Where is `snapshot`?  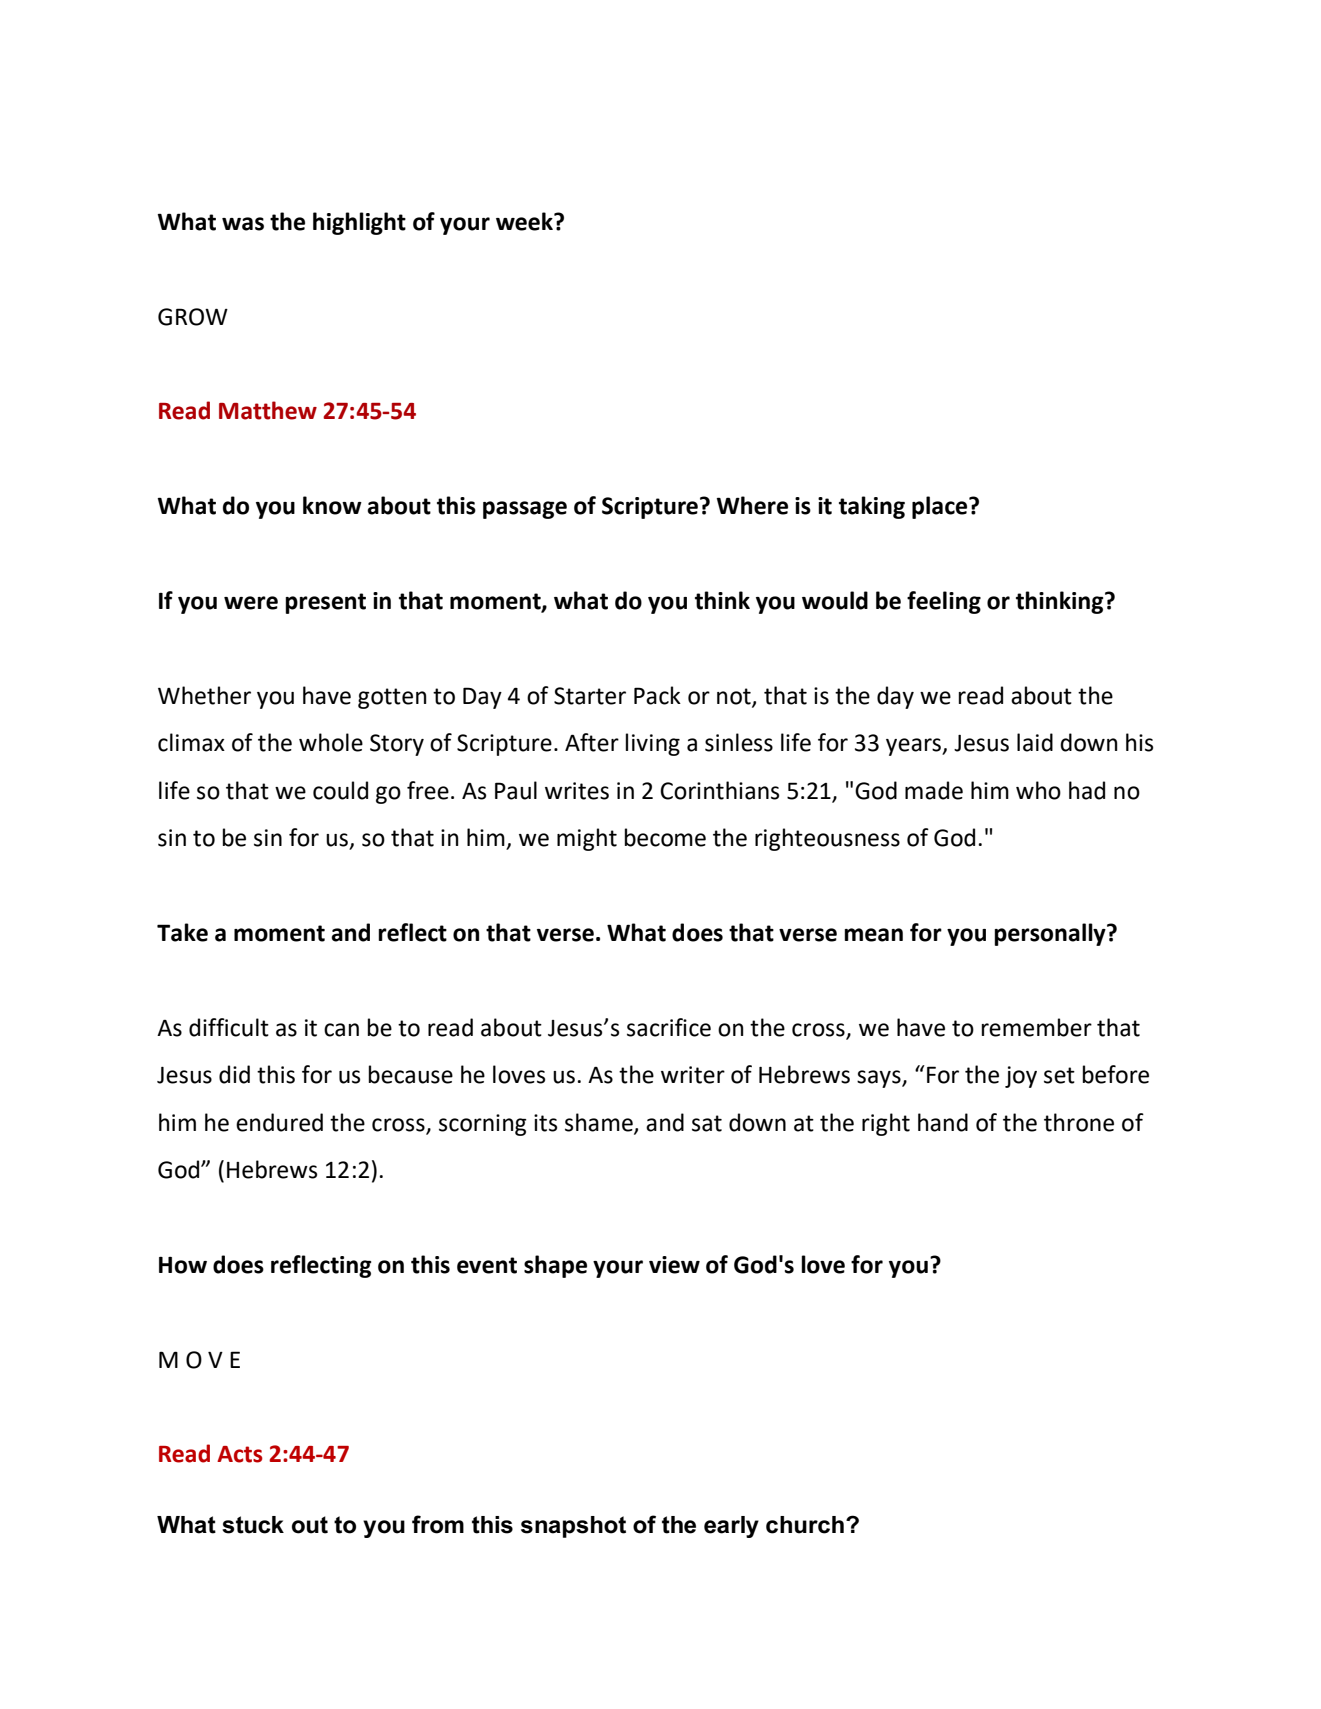
snapshot is located at coordinates (573, 1527).
